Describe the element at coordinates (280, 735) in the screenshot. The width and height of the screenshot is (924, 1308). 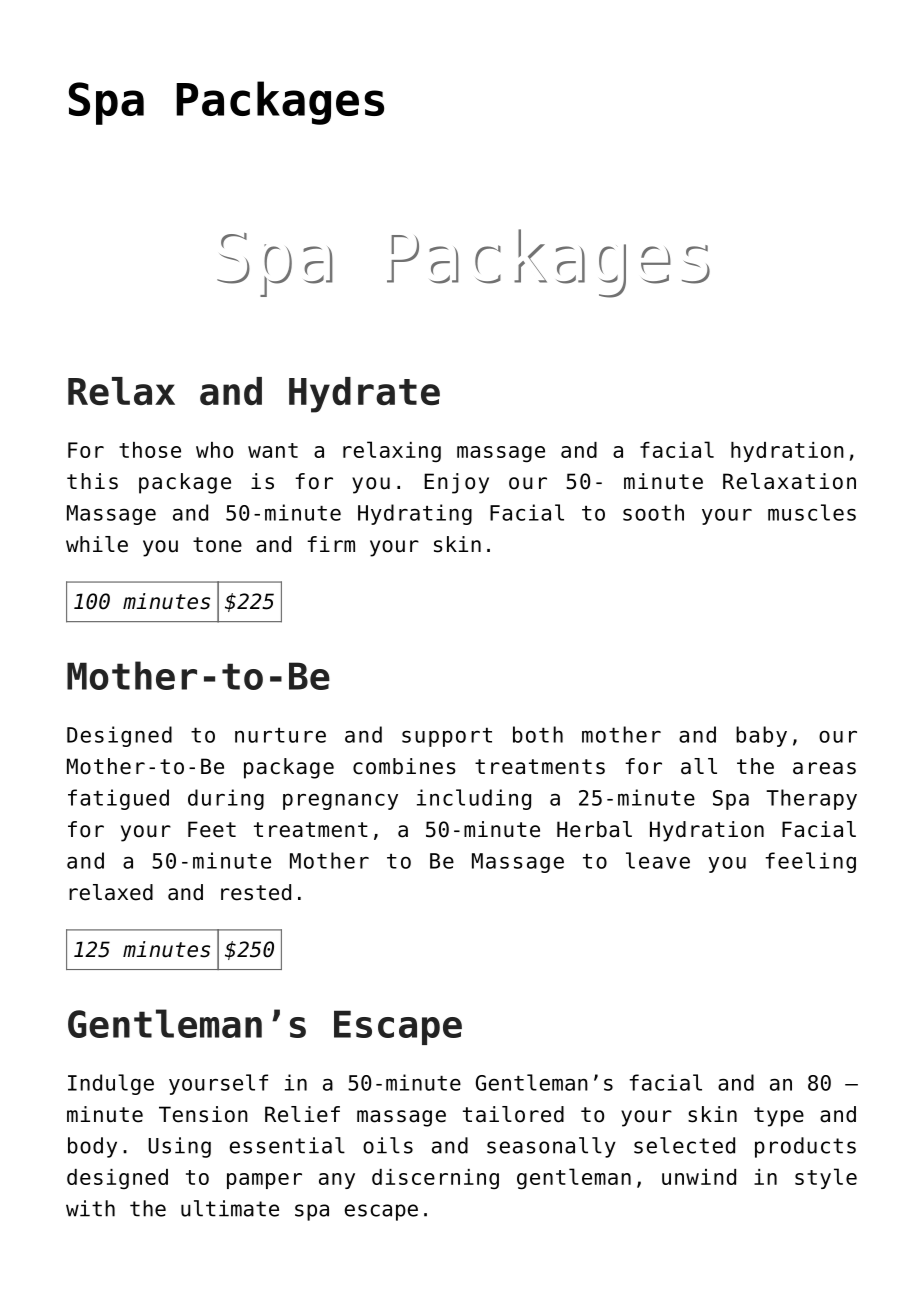
I see `nurture` at that location.
